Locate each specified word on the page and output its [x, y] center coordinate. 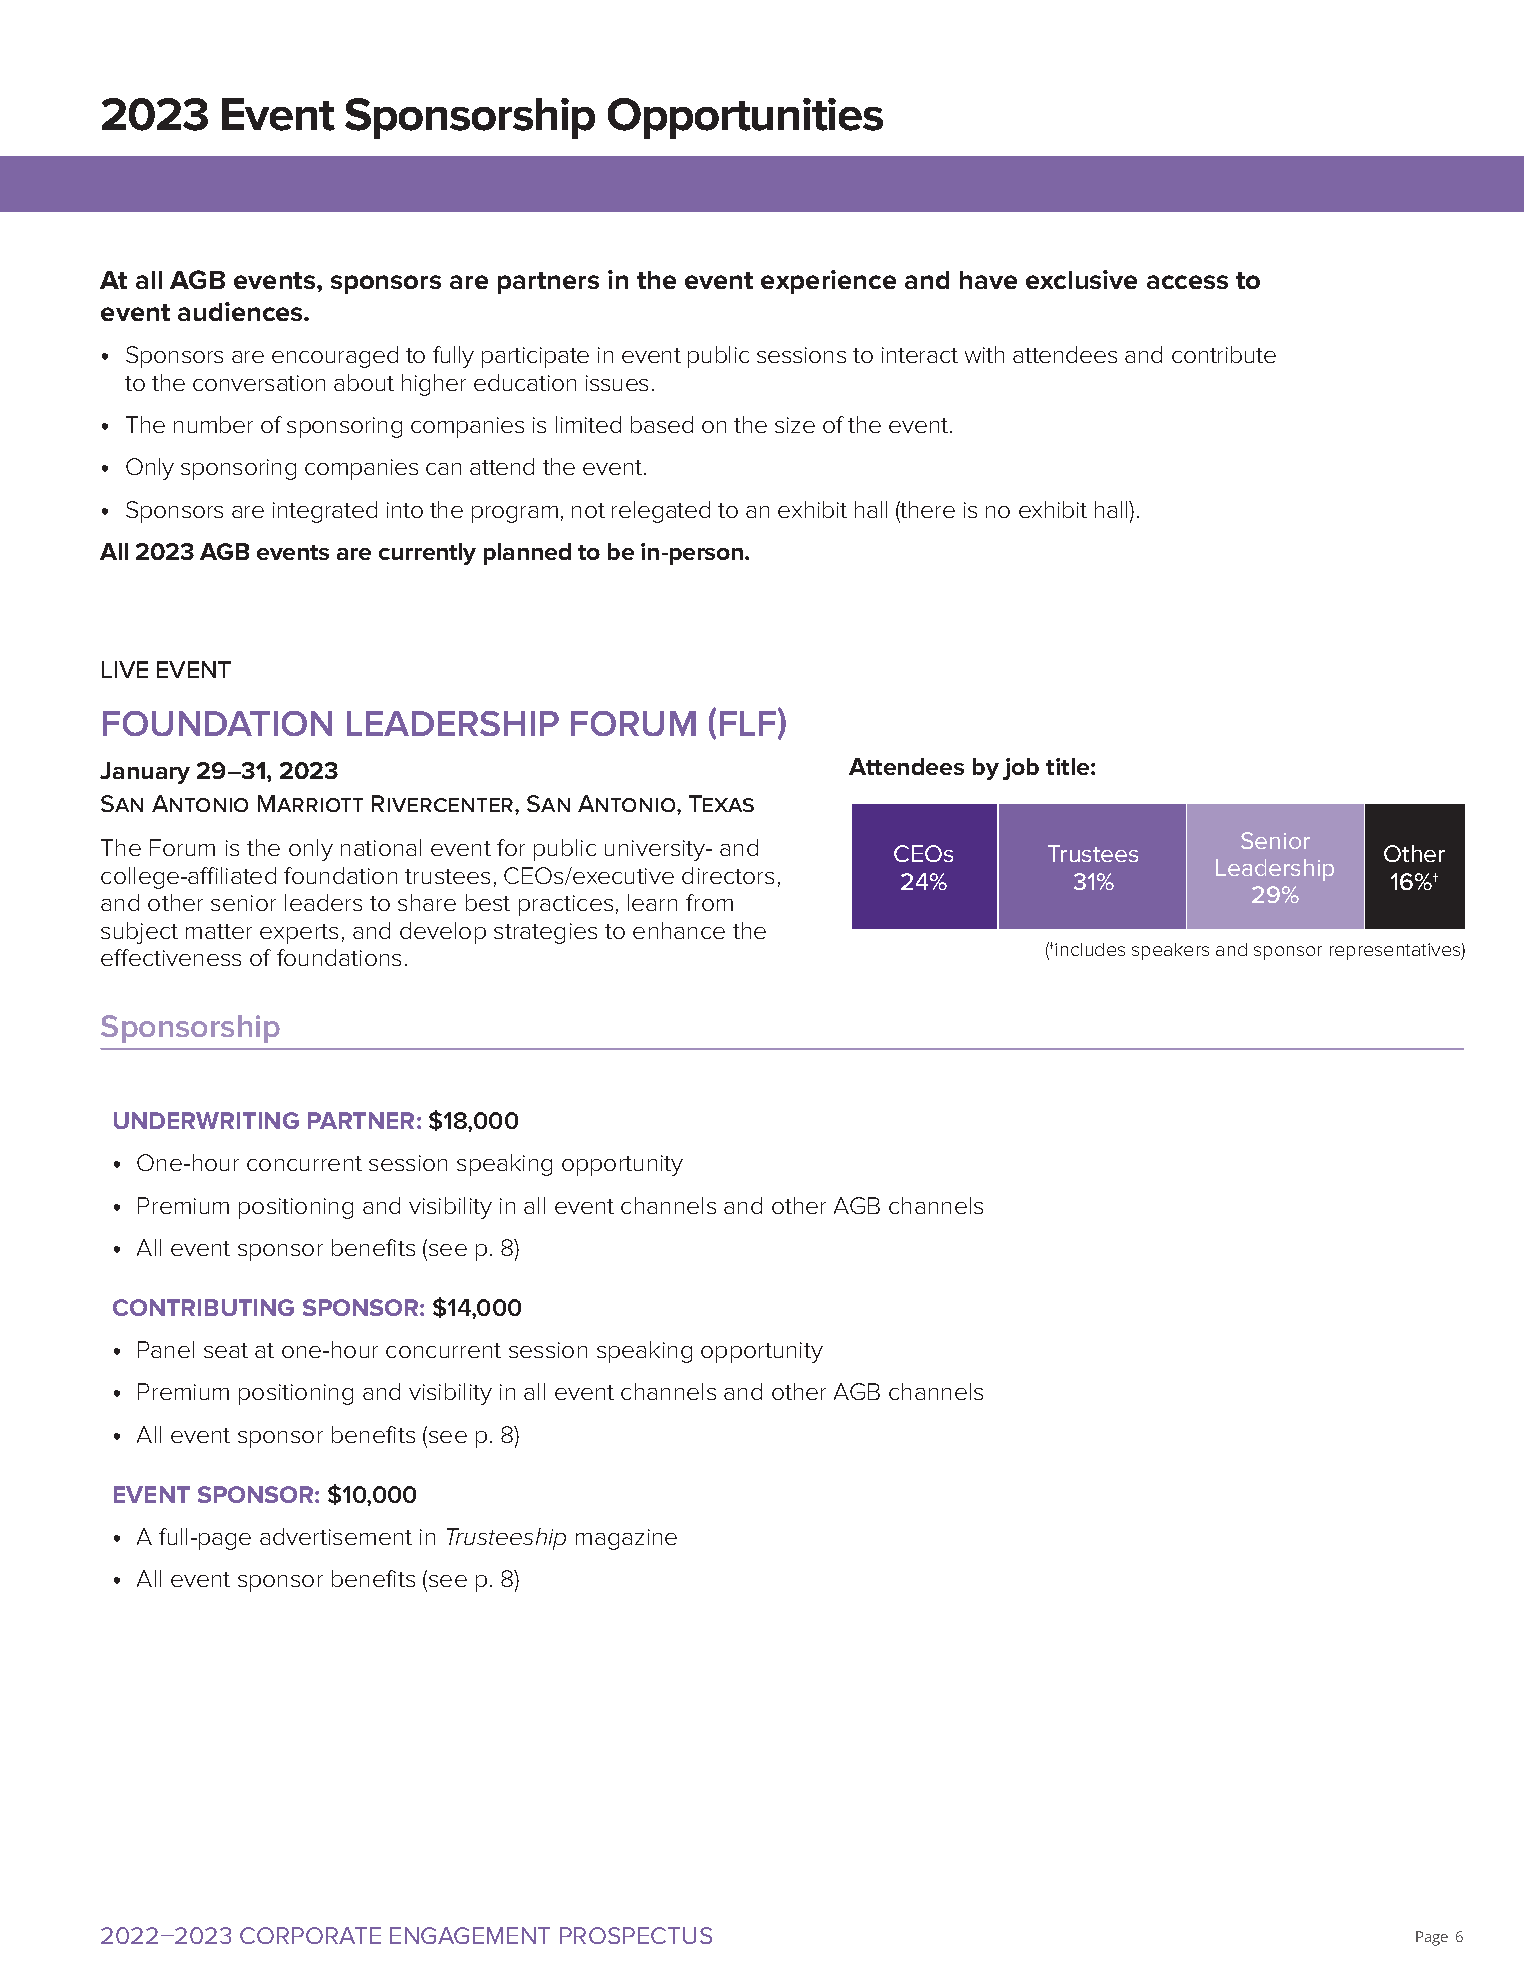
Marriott [310, 803]
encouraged [335, 357]
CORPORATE [310, 1935]
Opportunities [745, 118]
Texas [721, 803]
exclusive [1081, 279]
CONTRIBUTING [203, 1307]
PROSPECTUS [636, 1935]
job [1021, 769]
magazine [626, 1539]
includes [1090, 949]
